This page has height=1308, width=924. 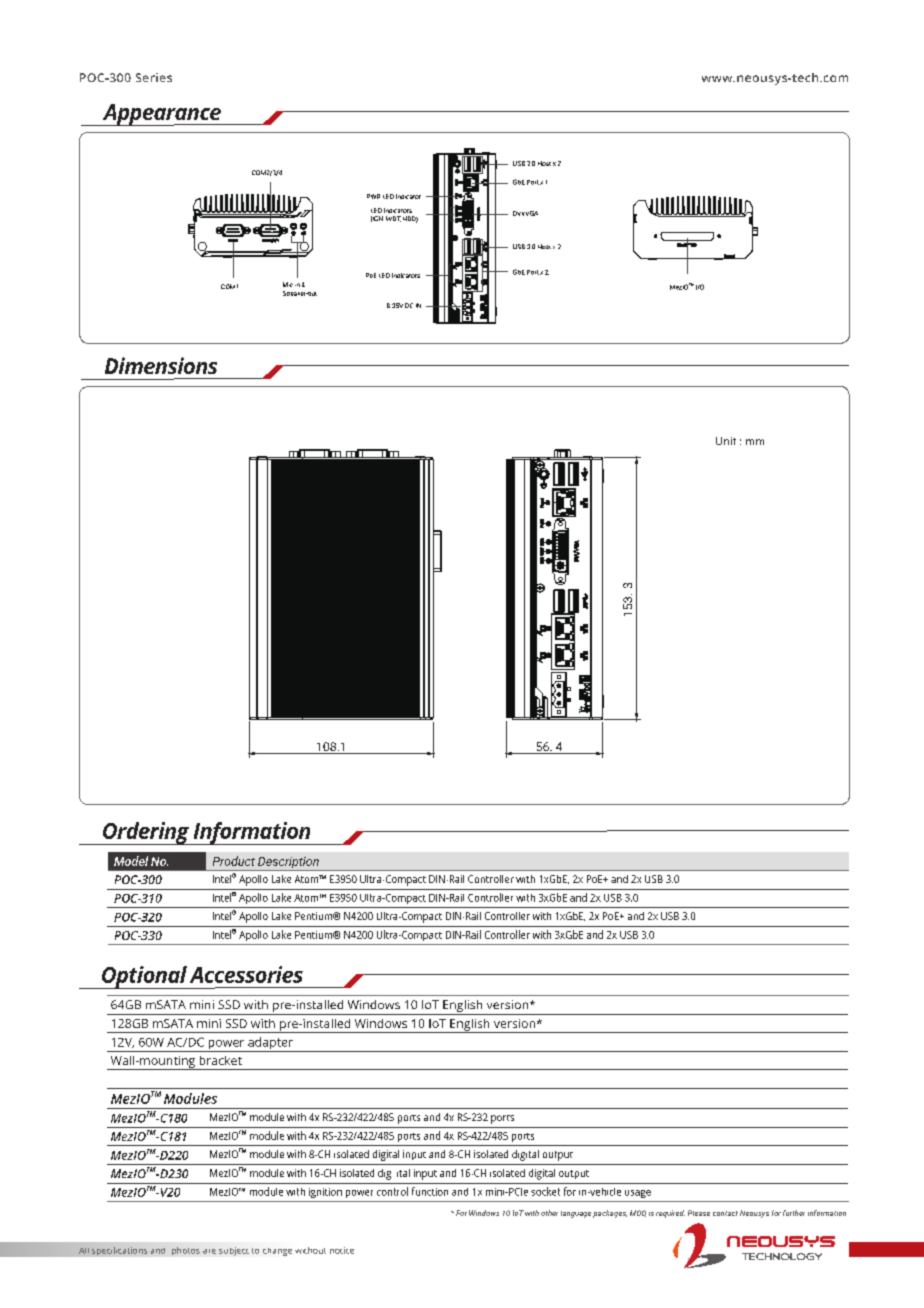 I want to click on adapter, so click(x=270, y=1044).
